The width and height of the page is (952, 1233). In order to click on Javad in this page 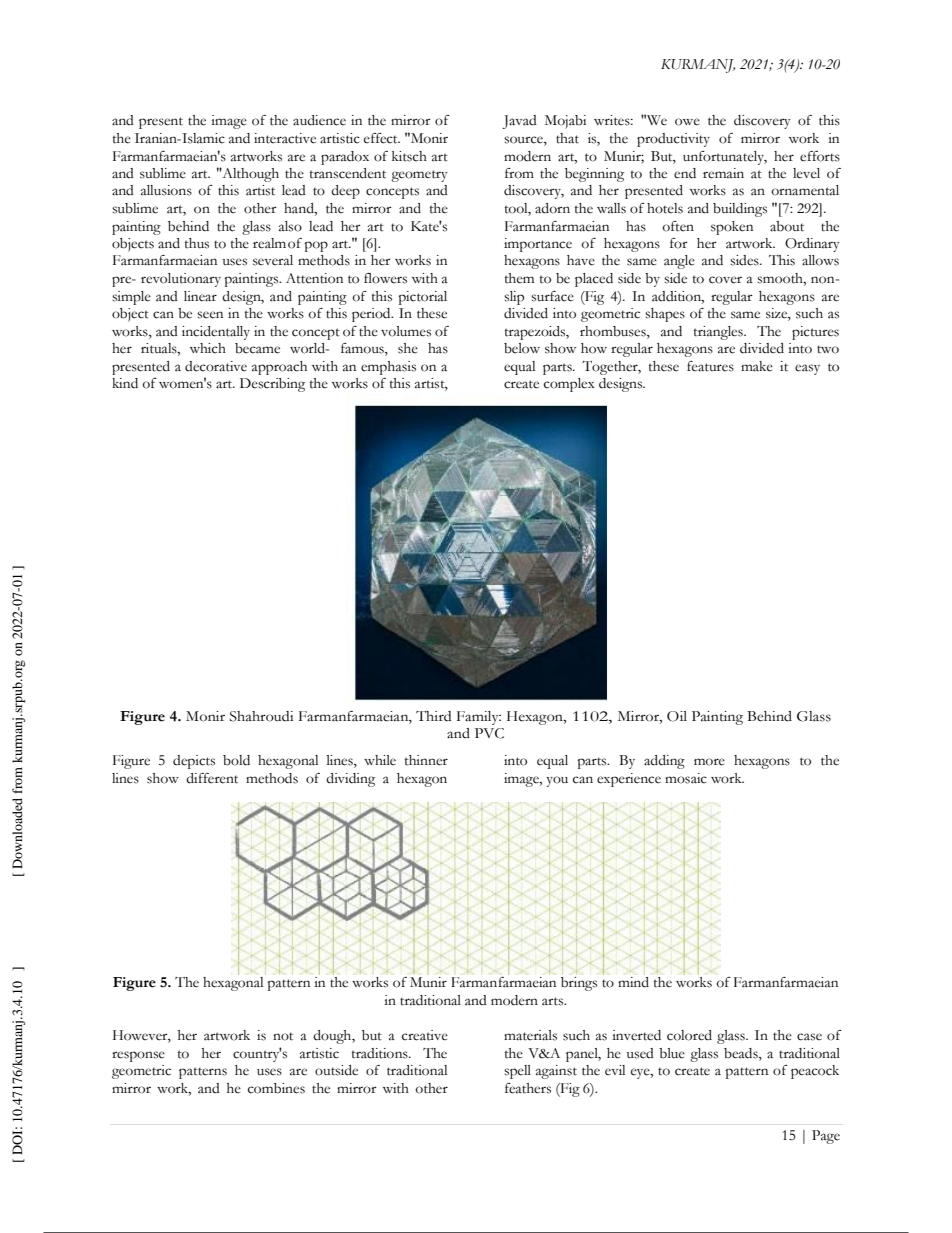, I will do `click(519, 122)`.
